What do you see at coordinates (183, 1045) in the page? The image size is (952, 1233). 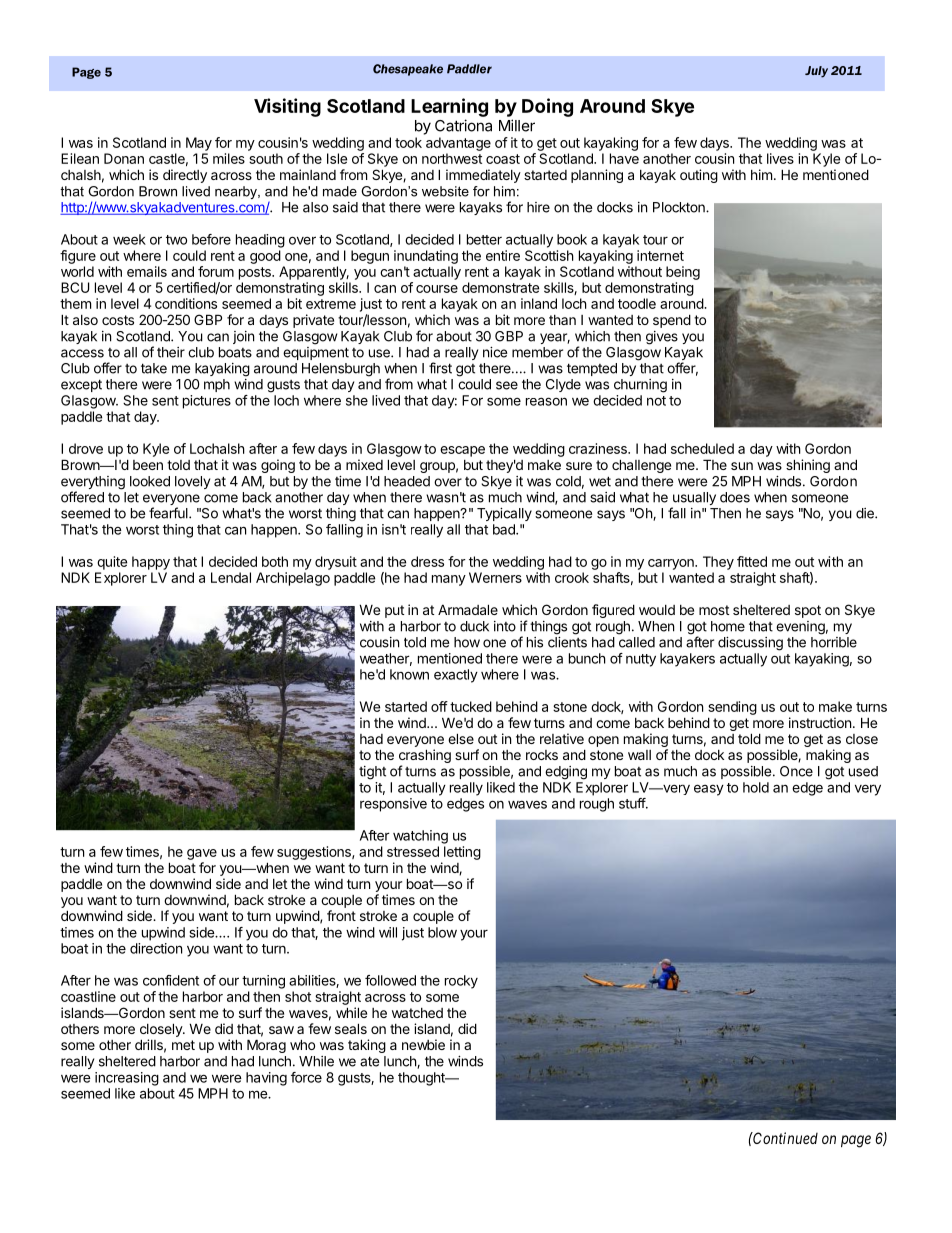 I see `met` at bounding box center [183, 1045].
